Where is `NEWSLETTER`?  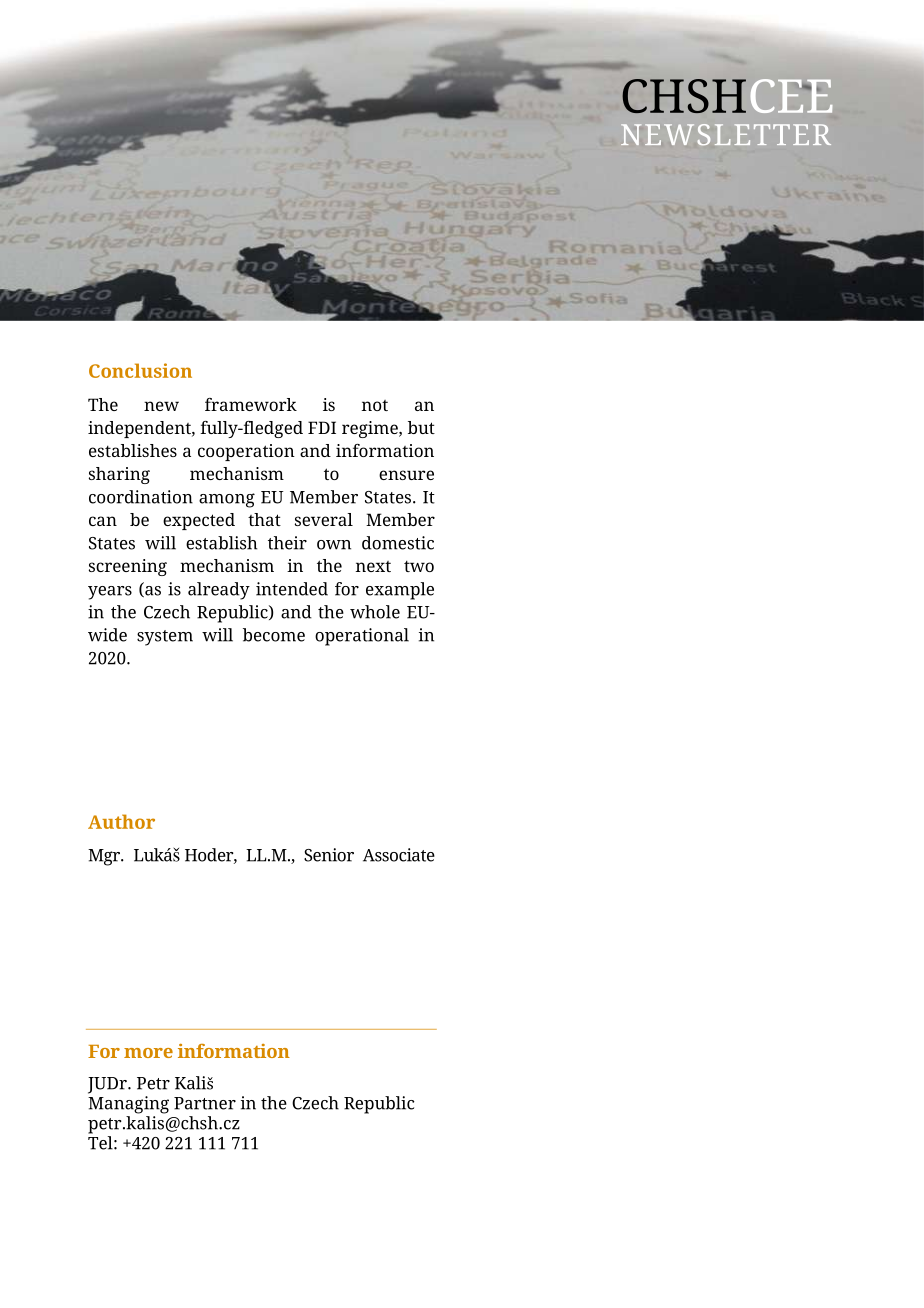
NEWSLETTER is located at coordinates (726, 134).
